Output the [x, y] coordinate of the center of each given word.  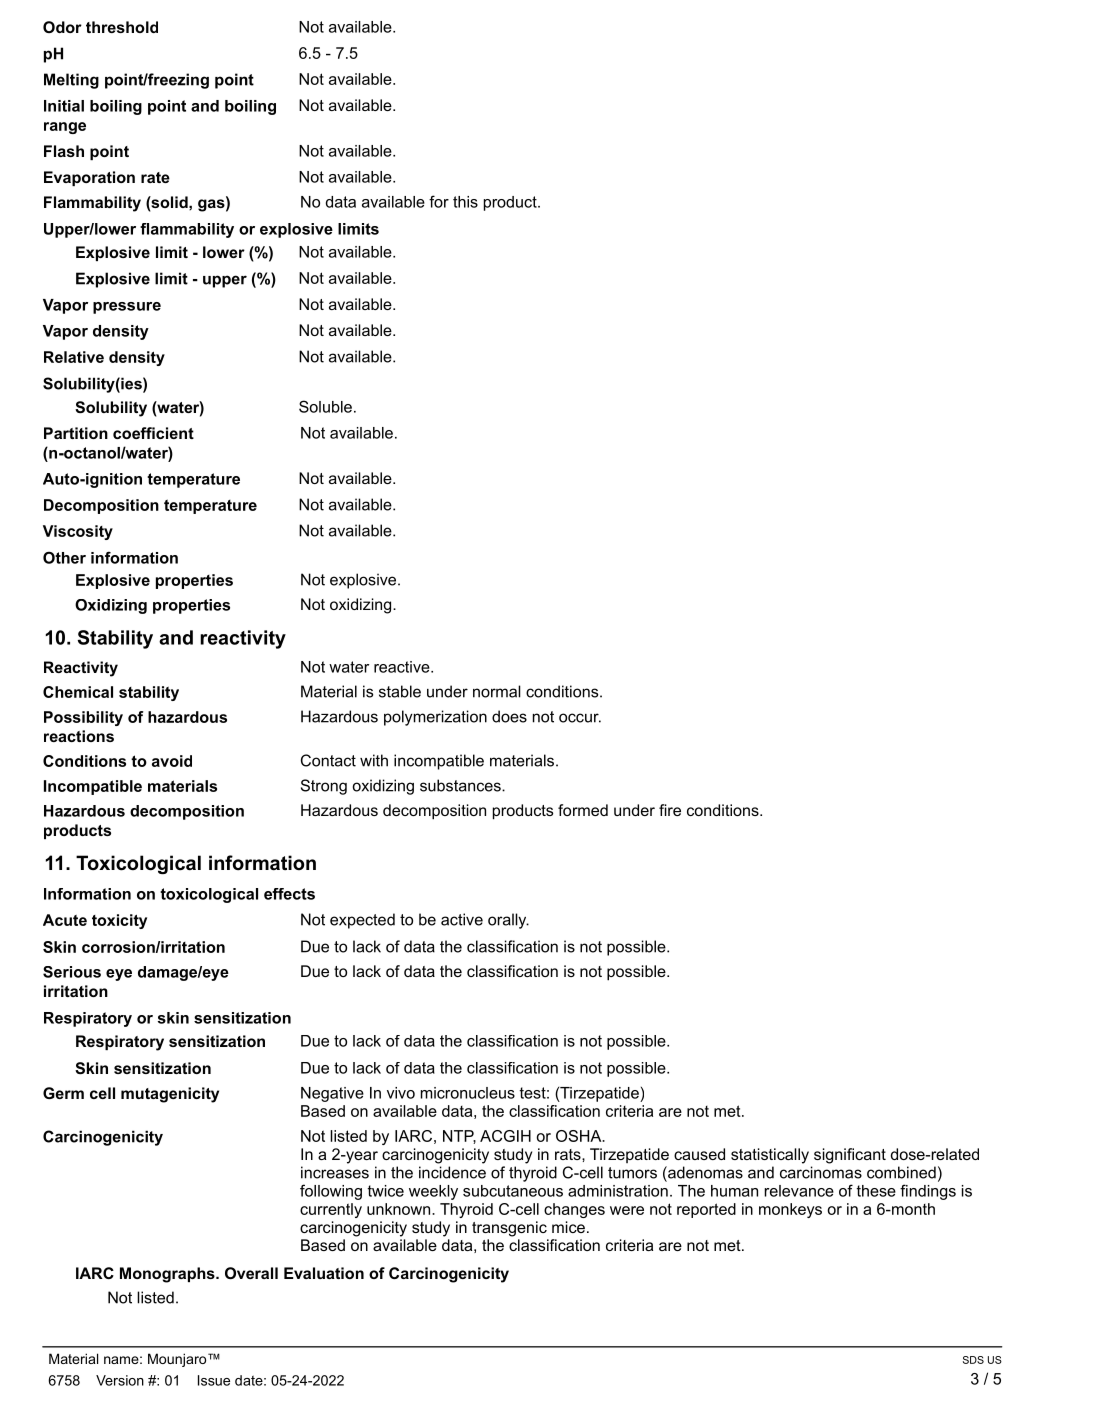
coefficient [153, 433]
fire [670, 810]
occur [580, 718]
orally [508, 921]
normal [497, 691]
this [465, 202]
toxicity [119, 921]
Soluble [325, 406]
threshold [122, 27]
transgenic [509, 1229]
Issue [214, 1380]
